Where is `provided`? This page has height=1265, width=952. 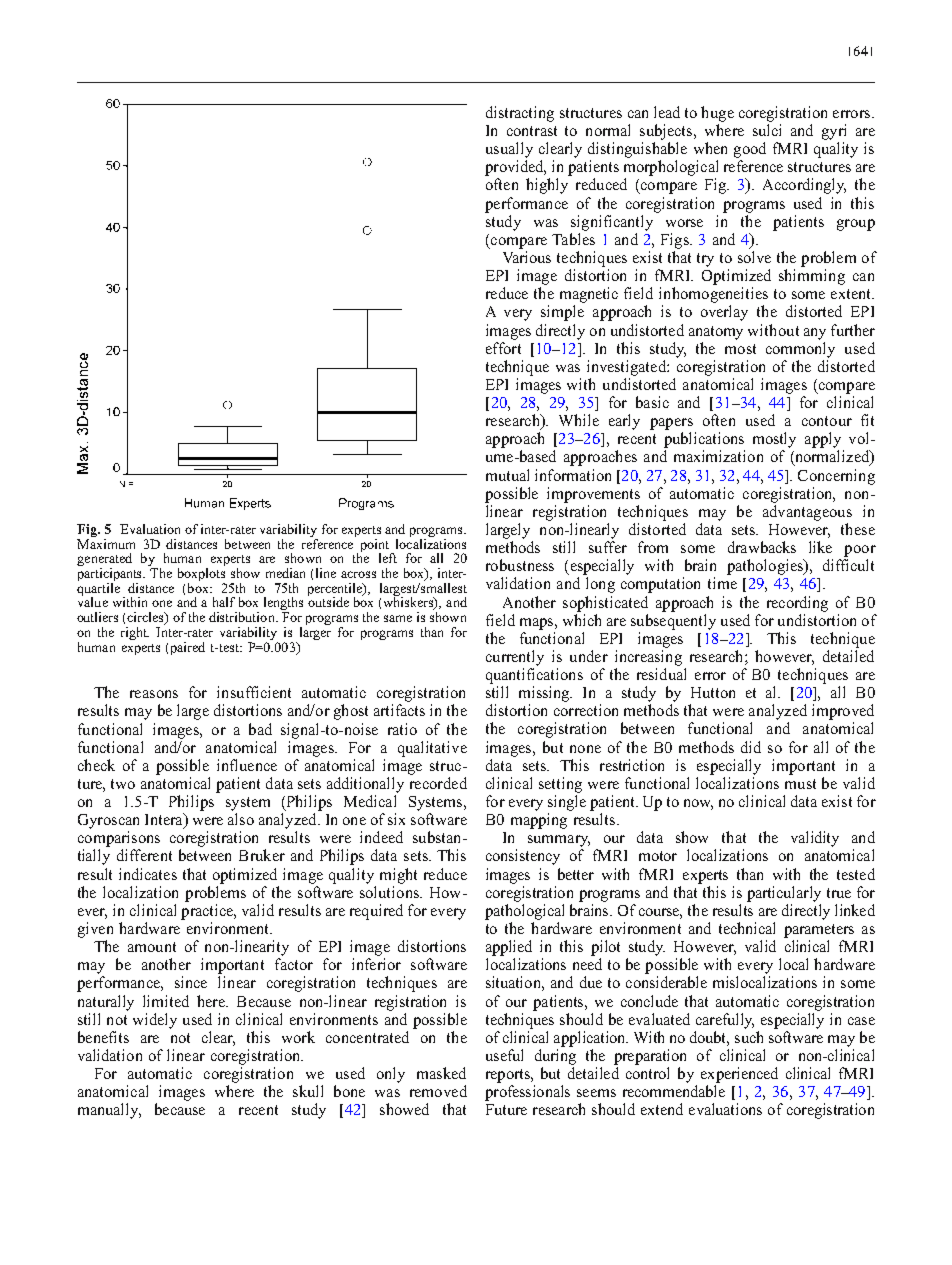
provided is located at coordinates (515, 168).
